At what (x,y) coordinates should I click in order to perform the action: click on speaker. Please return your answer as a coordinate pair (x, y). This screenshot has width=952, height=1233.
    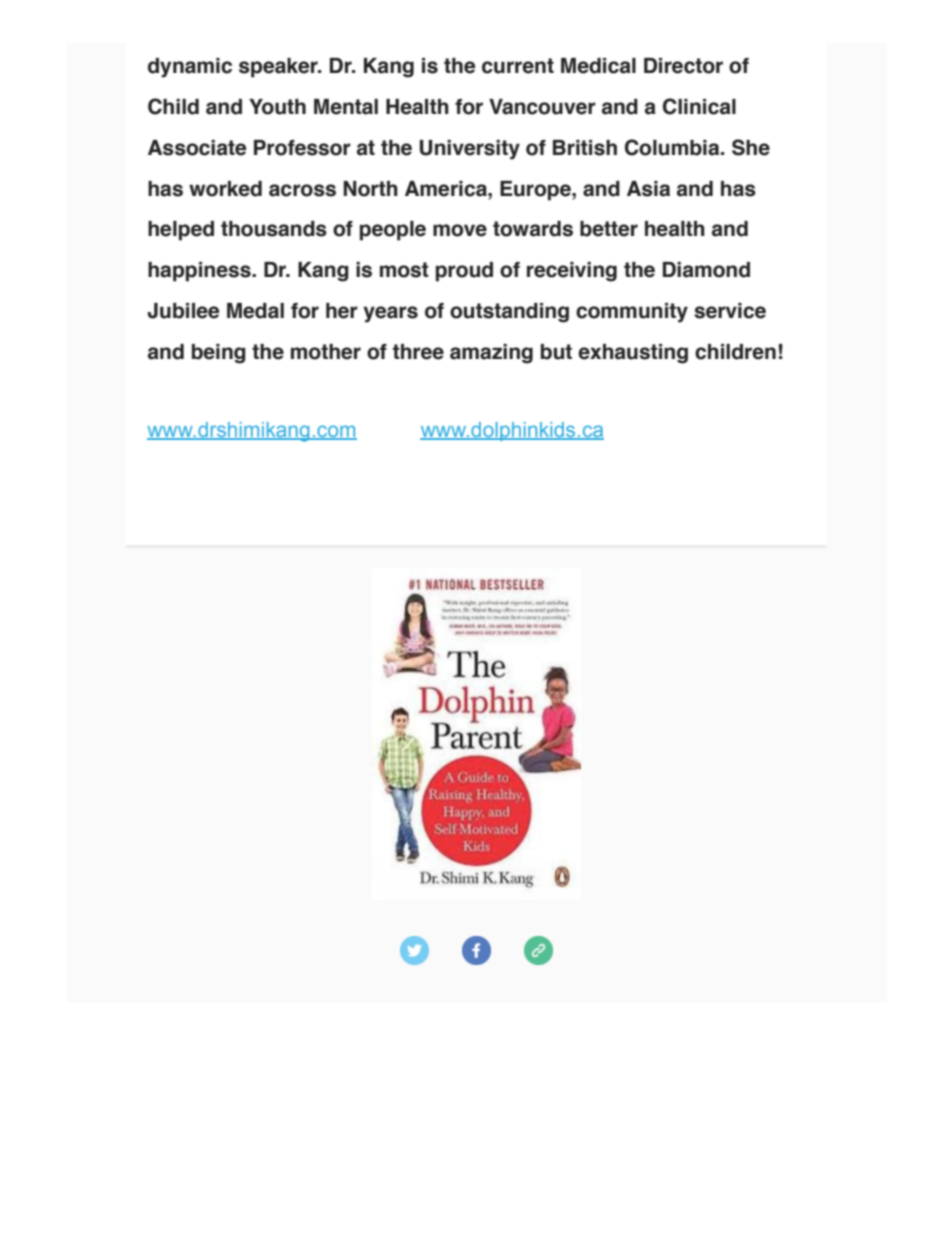
    Looking at the image, I should click on (279, 68).
